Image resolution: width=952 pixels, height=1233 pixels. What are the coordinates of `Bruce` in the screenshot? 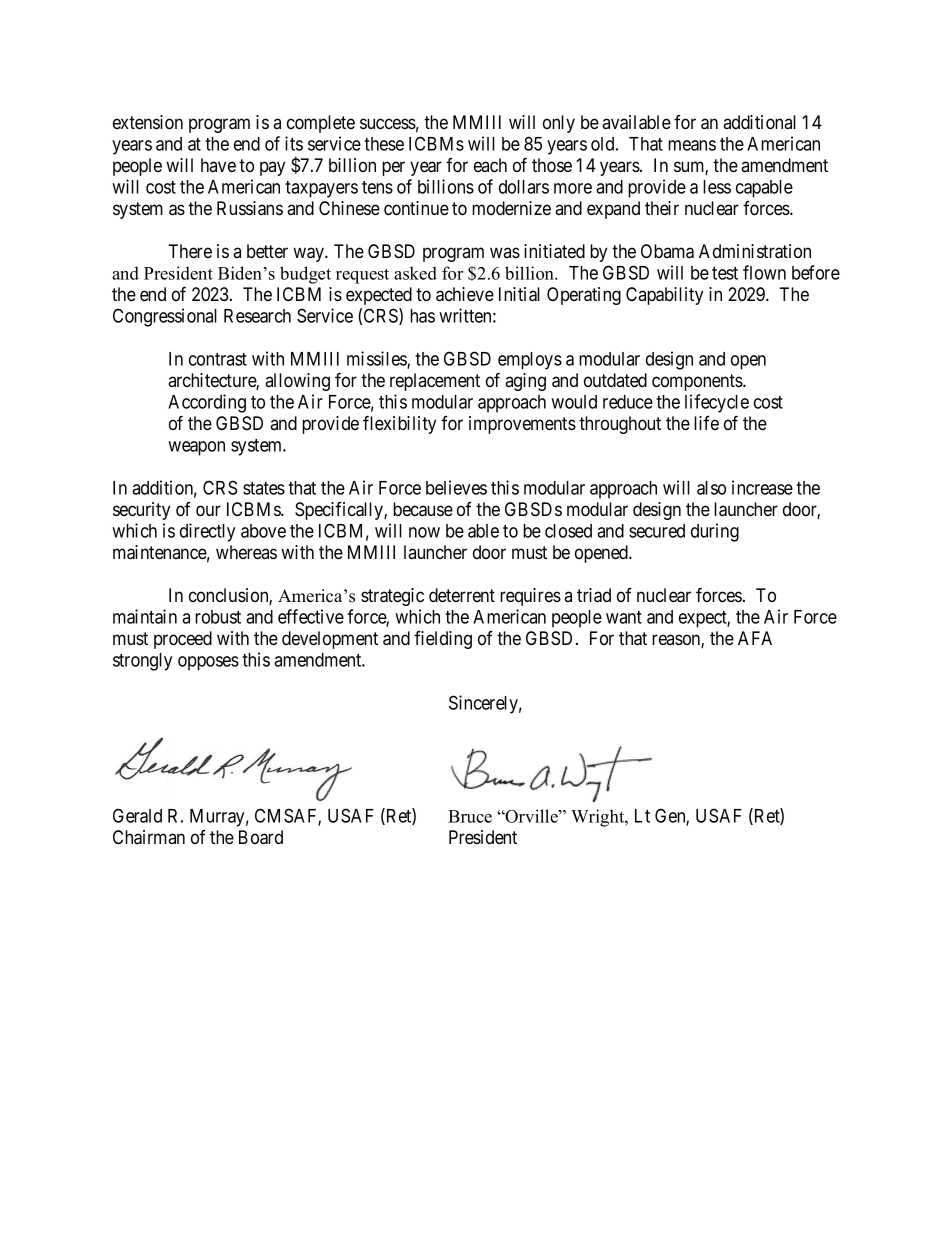 It's located at (470, 816).
